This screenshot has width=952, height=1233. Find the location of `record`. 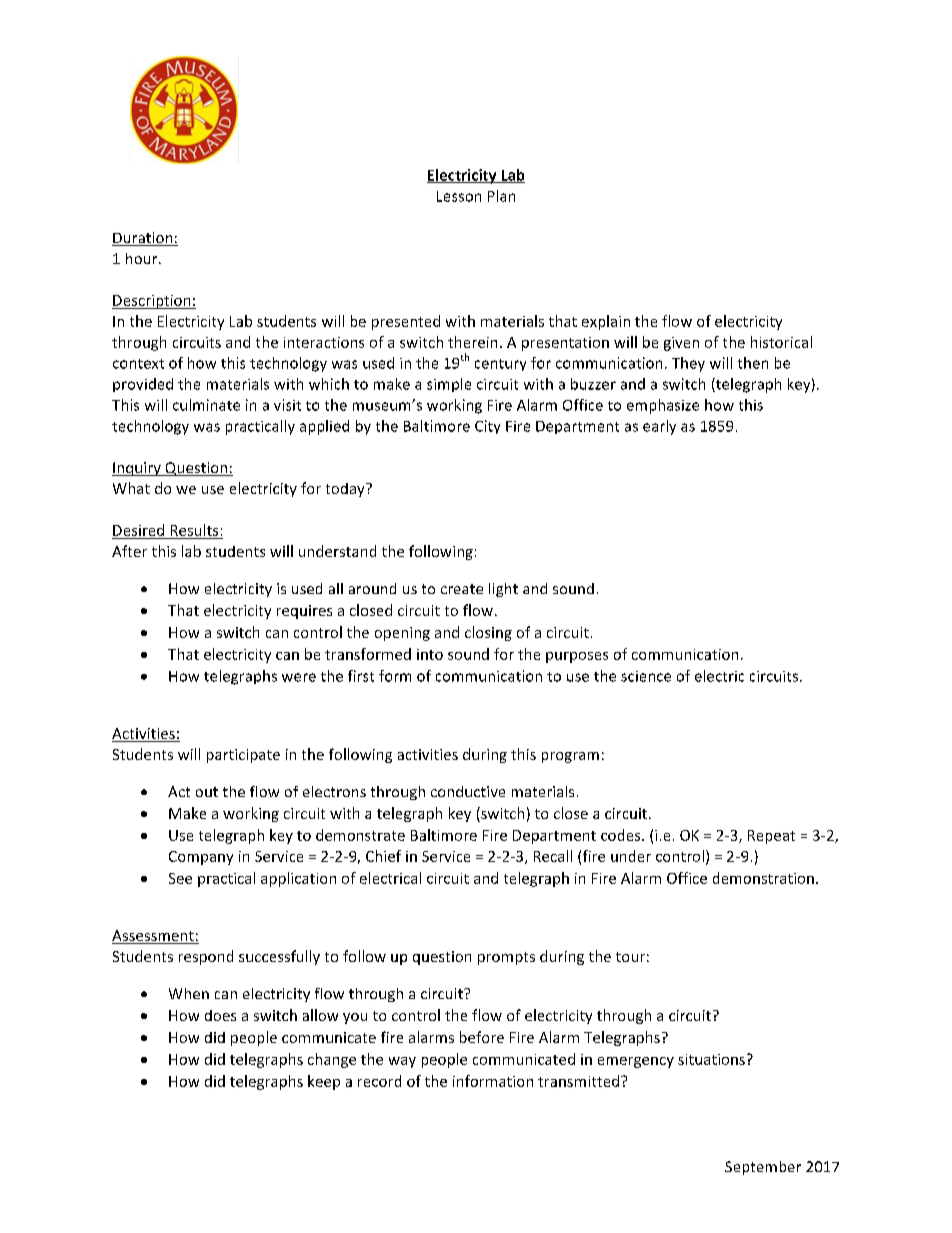

record is located at coordinates (379, 1081).
